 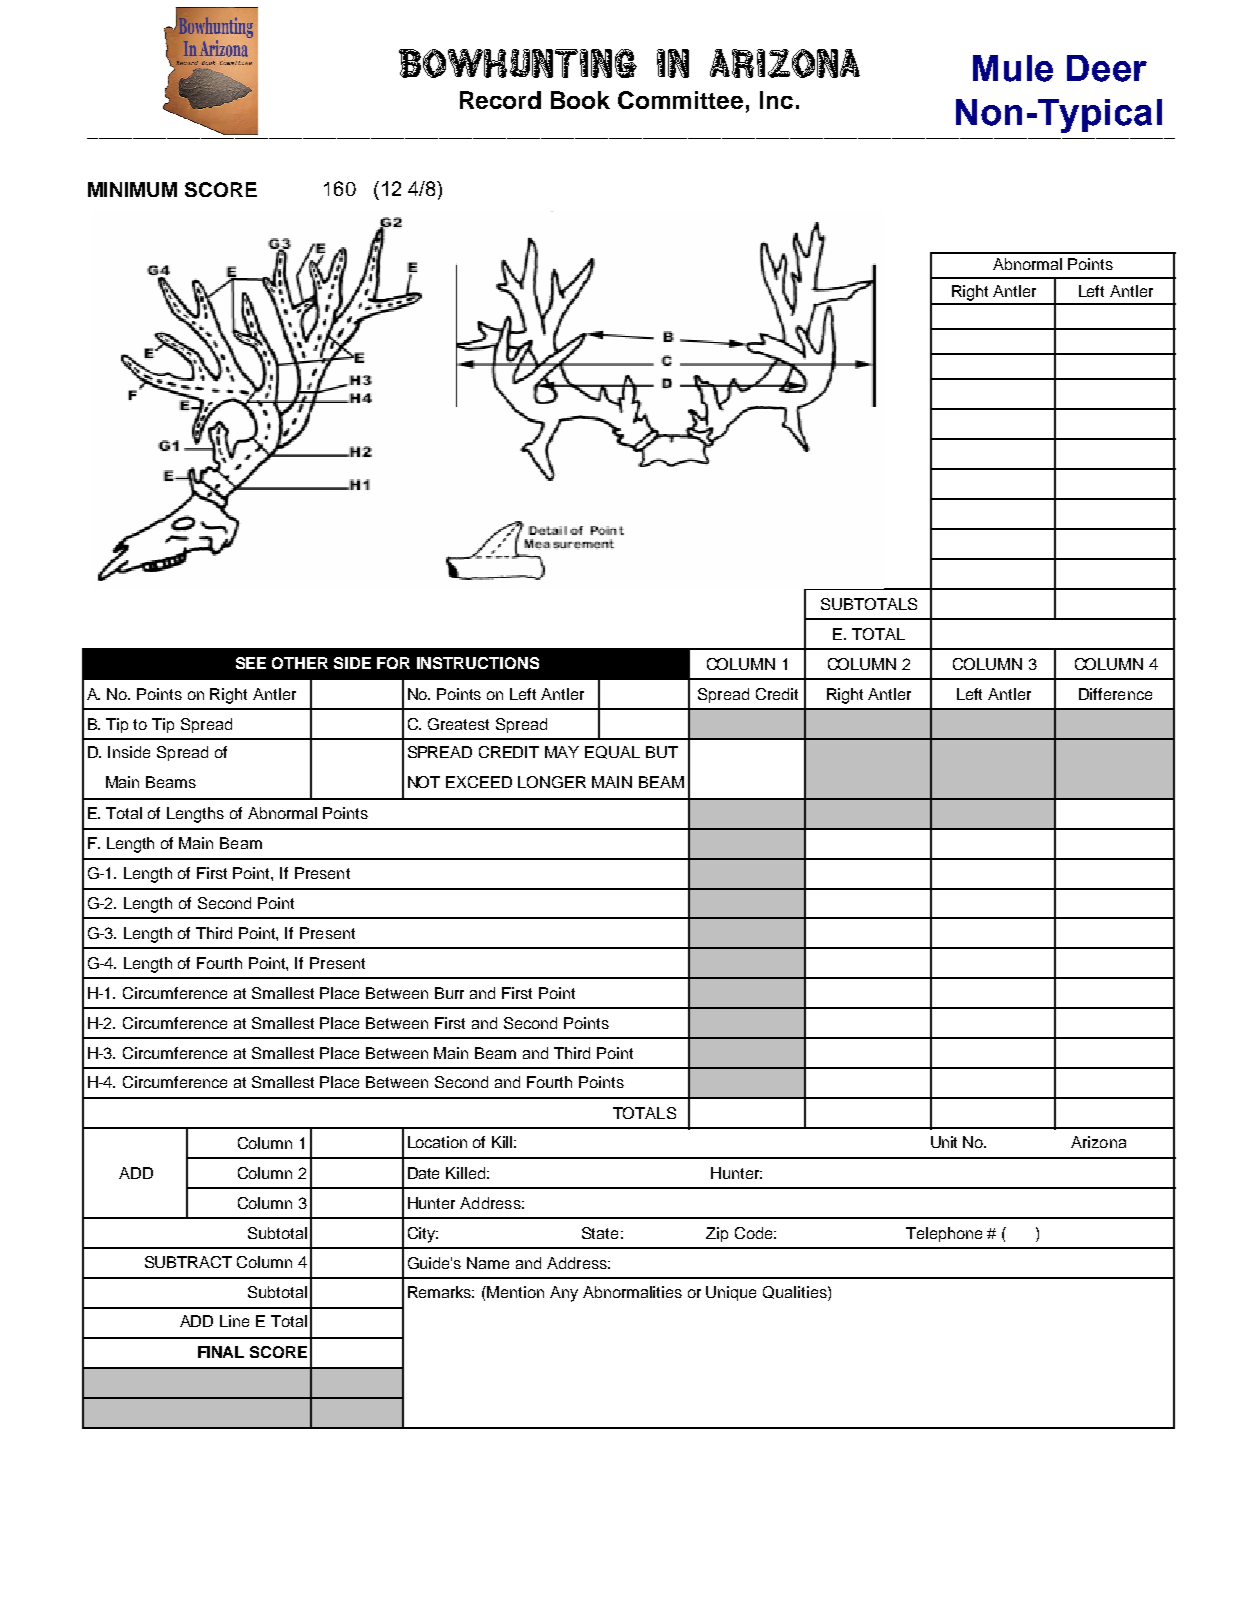 I want to click on SEE, so click(x=251, y=663).
